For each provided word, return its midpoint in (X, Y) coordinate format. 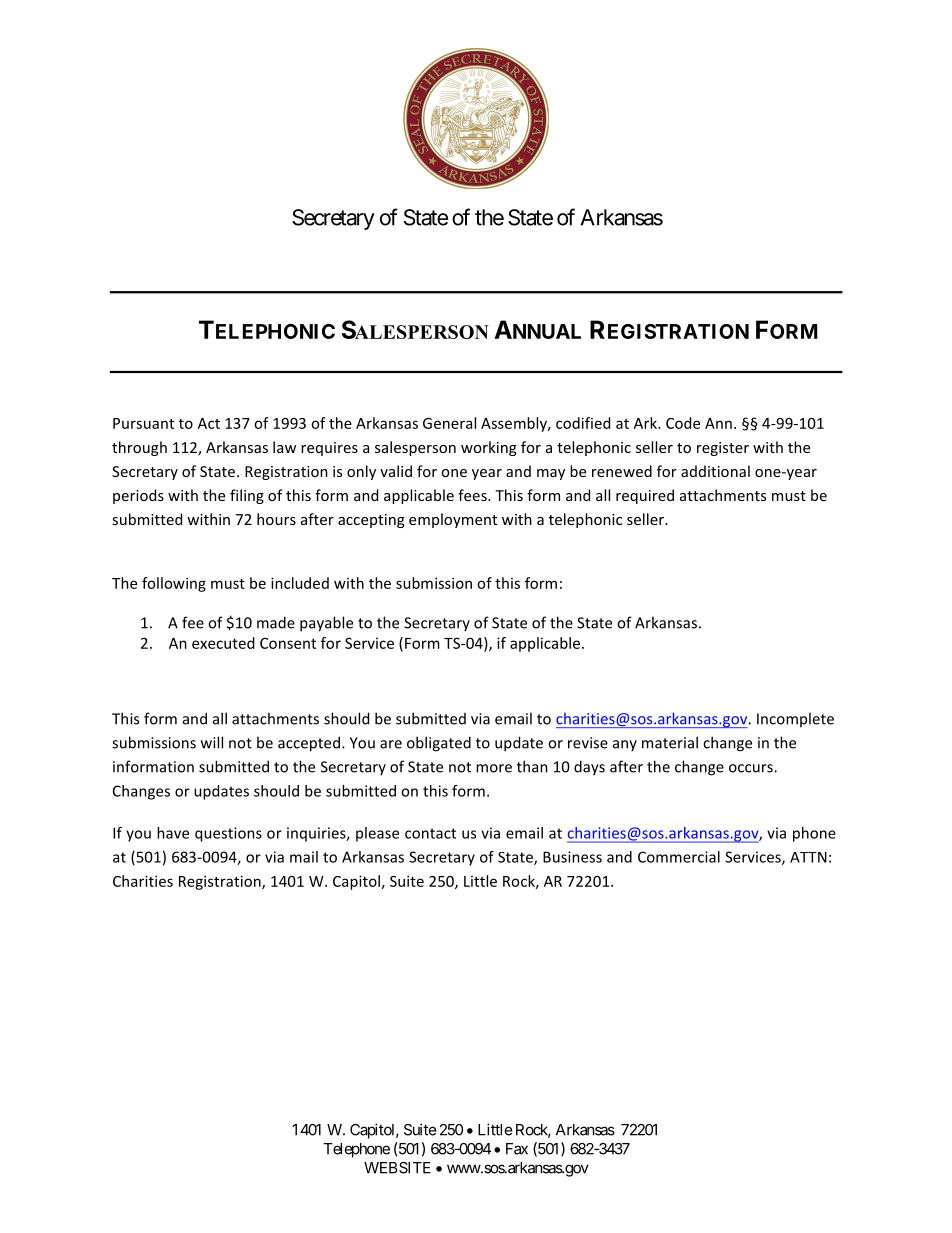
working (489, 448)
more (494, 768)
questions (228, 834)
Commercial (679, 857)
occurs (752, 768)
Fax (517, 1149)
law (284, 447)
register (723, 449)
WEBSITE (397, 1168)
